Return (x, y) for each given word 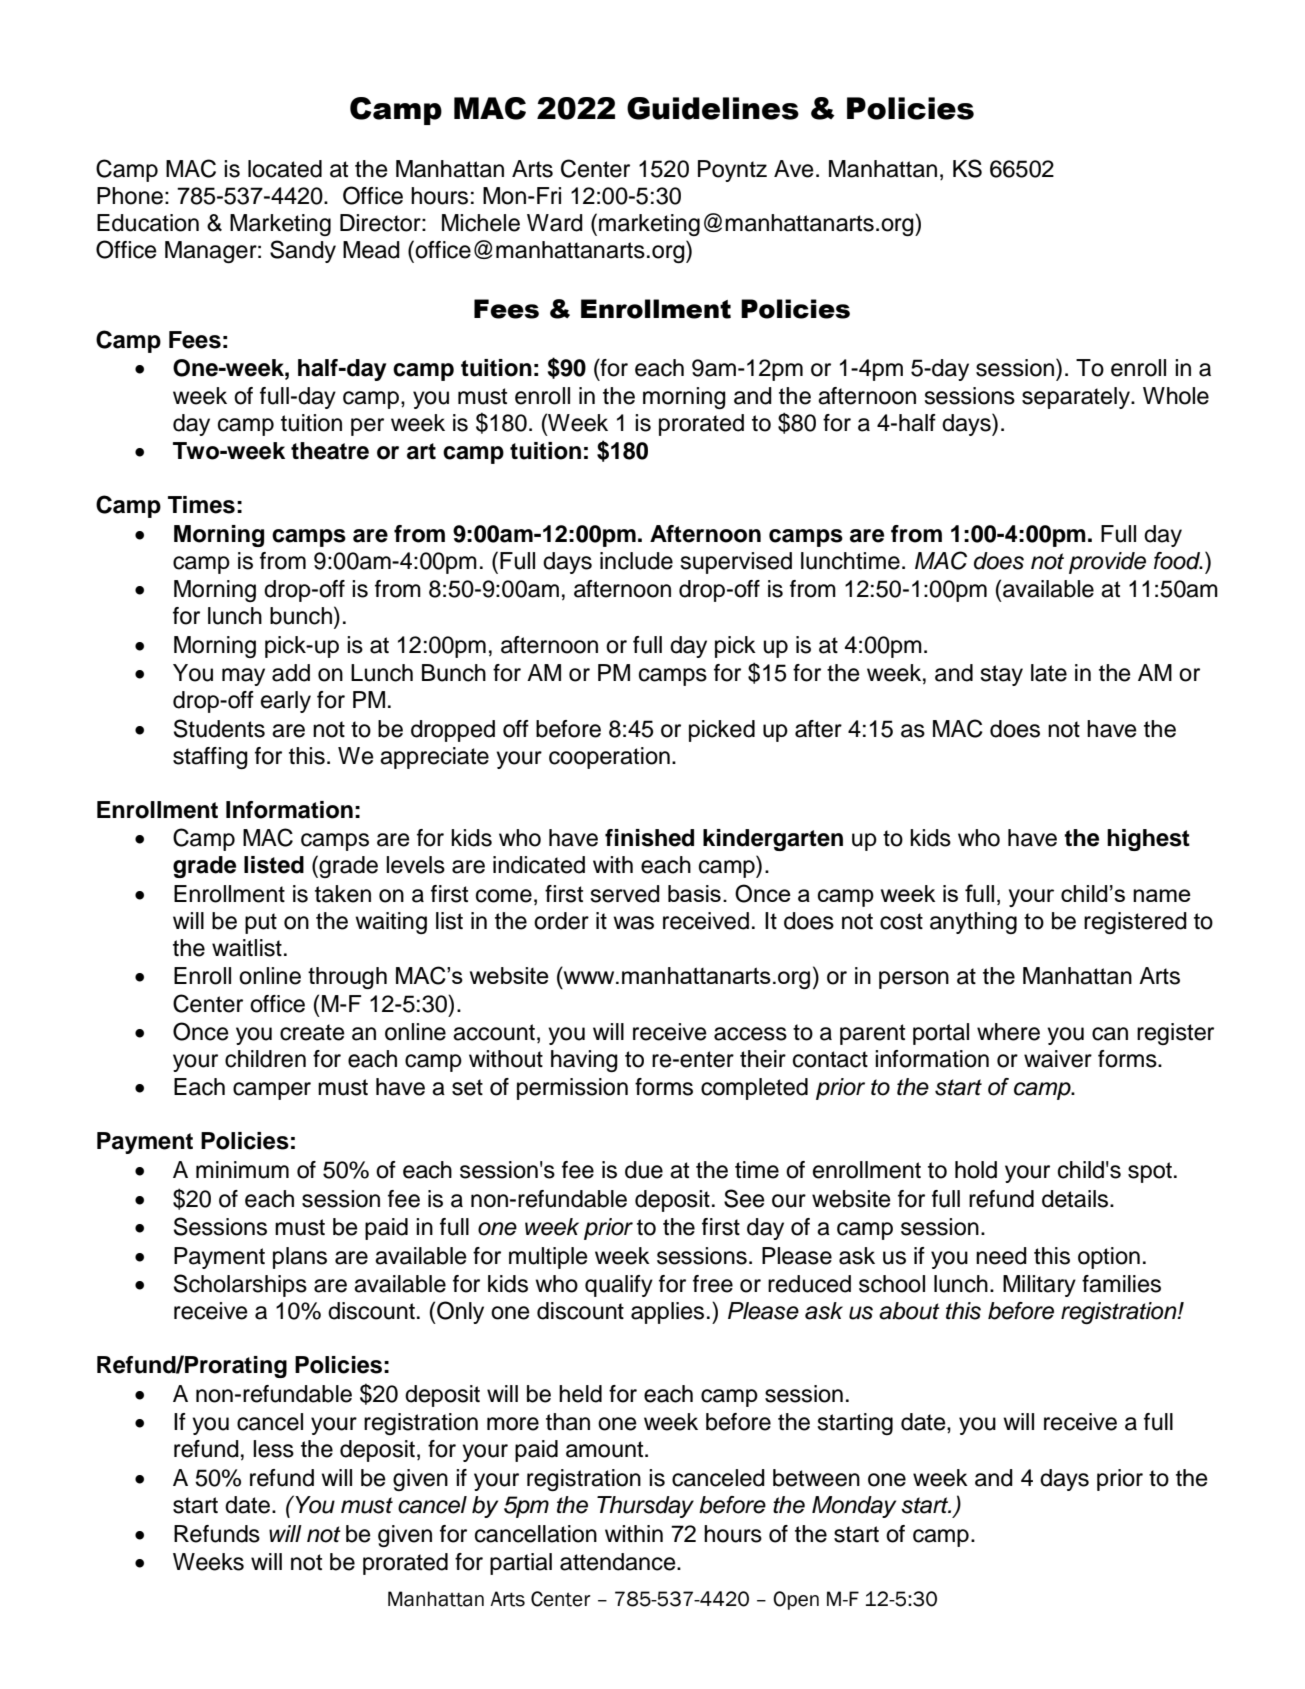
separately (1077, 398)
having (584, 1061)
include (636, 561)
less (273, 1449)
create (312, 1032)
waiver (1058, 1059)
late (1049, 673)
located (285, 169)
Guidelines (713, 108)
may (243, 677)
